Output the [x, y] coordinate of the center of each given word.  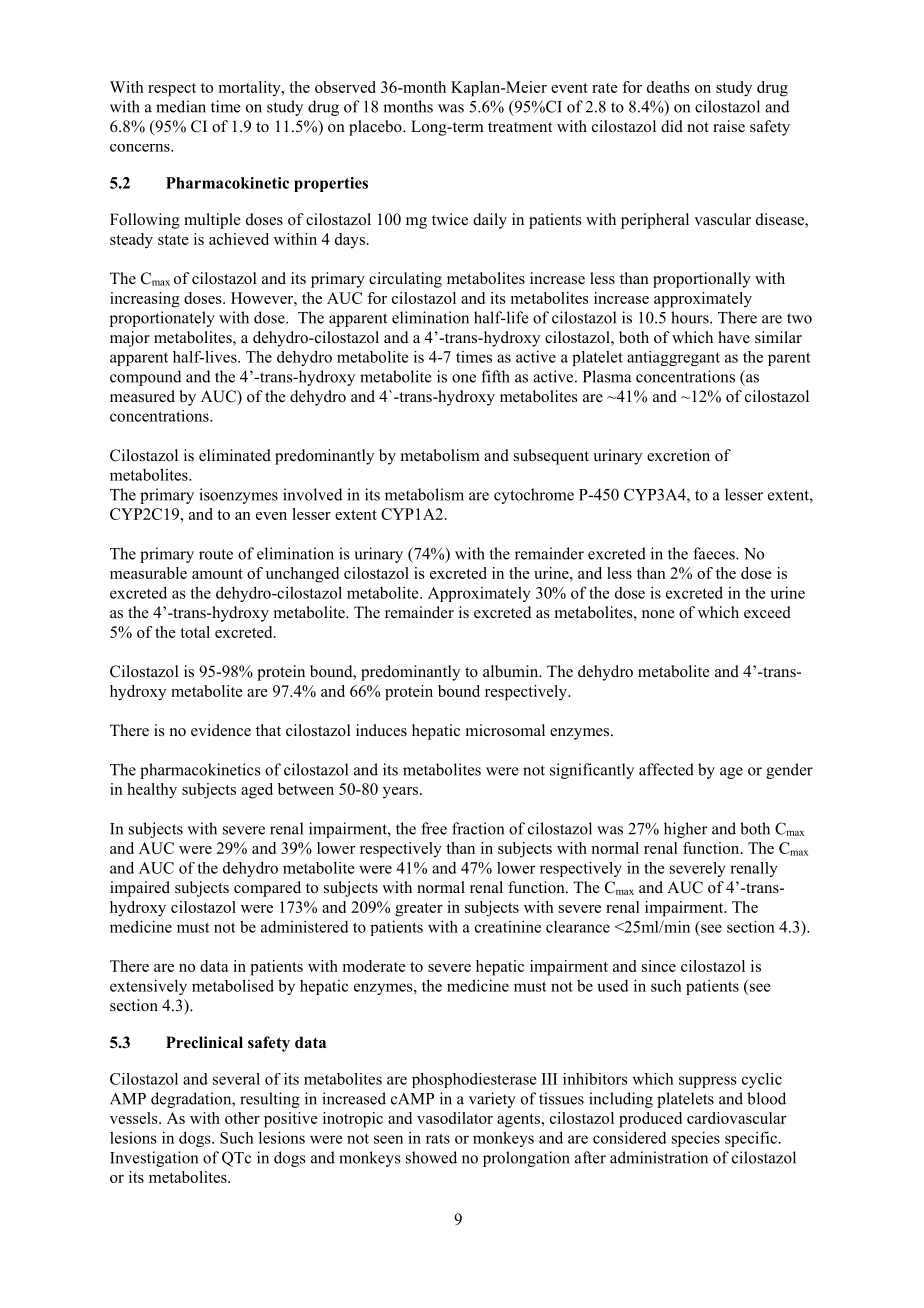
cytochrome [534, 496]
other [242, 1118]
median [181, 106]
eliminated [235, 455]
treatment [520, 127]
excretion [678, 455]
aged [257, 791]
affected [666, 769]
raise [729, 126]
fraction [478, 828]
